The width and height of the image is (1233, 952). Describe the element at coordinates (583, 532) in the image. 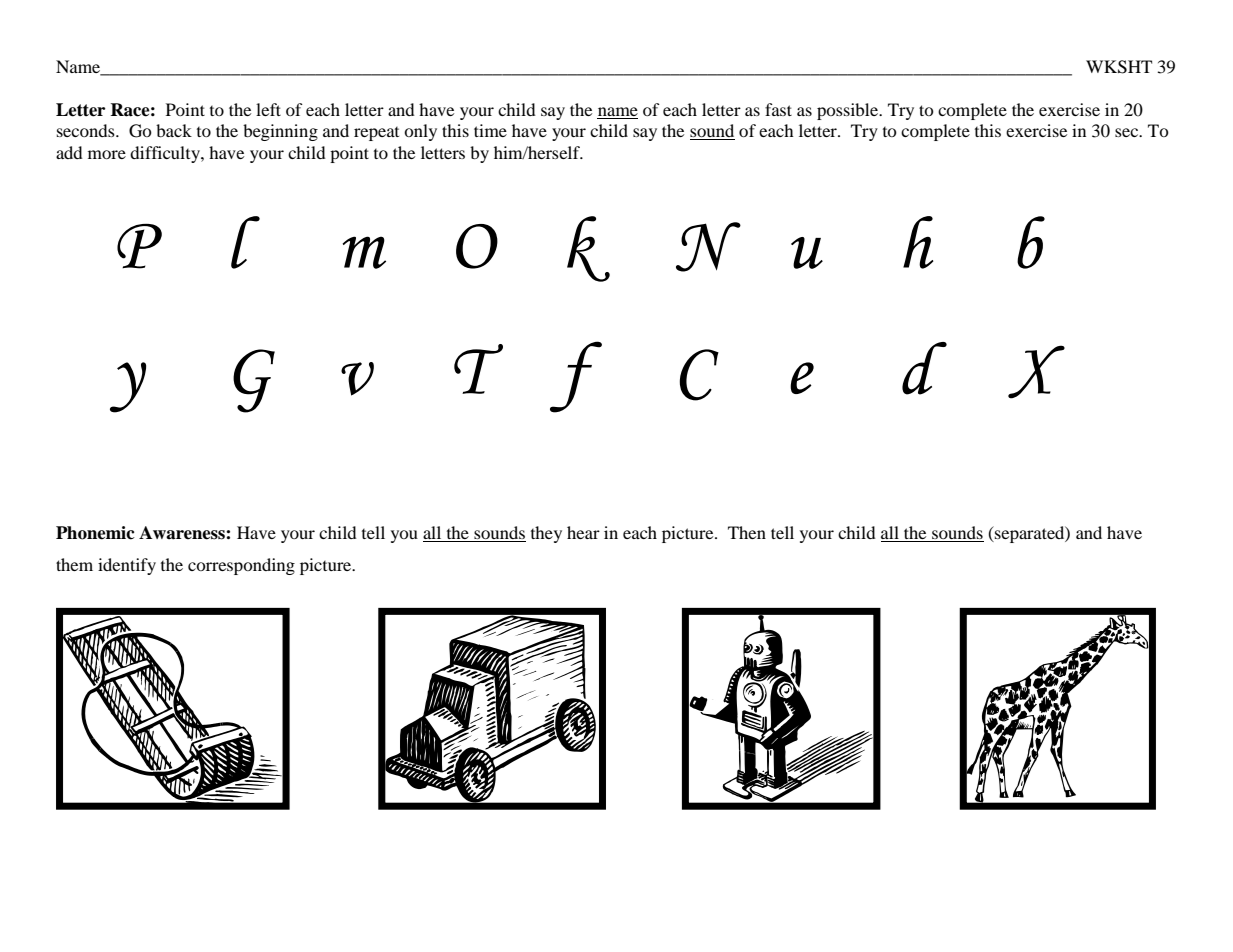

I see `hear` at that location.
